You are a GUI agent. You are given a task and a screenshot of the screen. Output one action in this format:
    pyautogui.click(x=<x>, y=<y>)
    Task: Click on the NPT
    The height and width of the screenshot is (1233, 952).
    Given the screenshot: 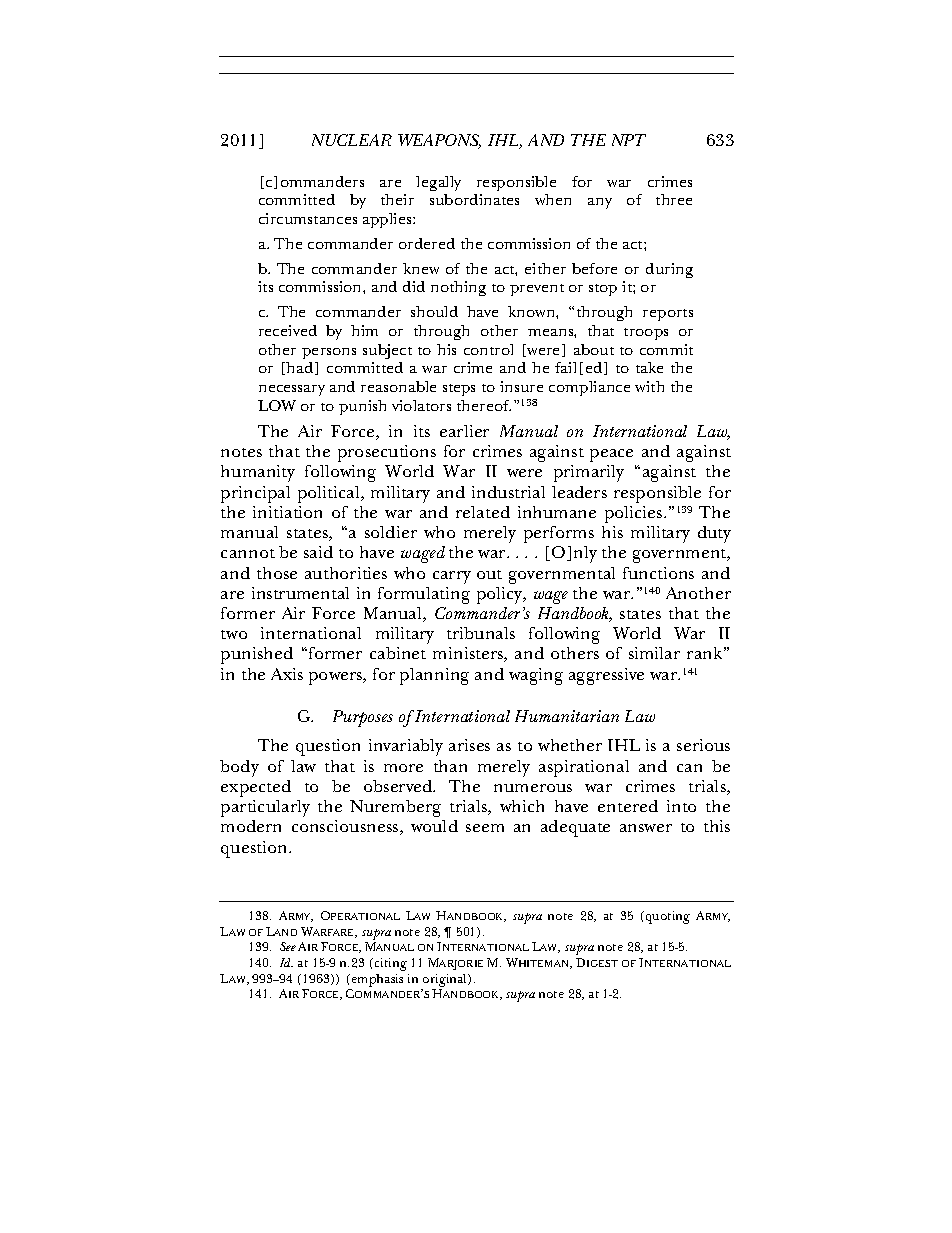 What is the action you would take?
    pyautogui.click(x=629, y=140)
